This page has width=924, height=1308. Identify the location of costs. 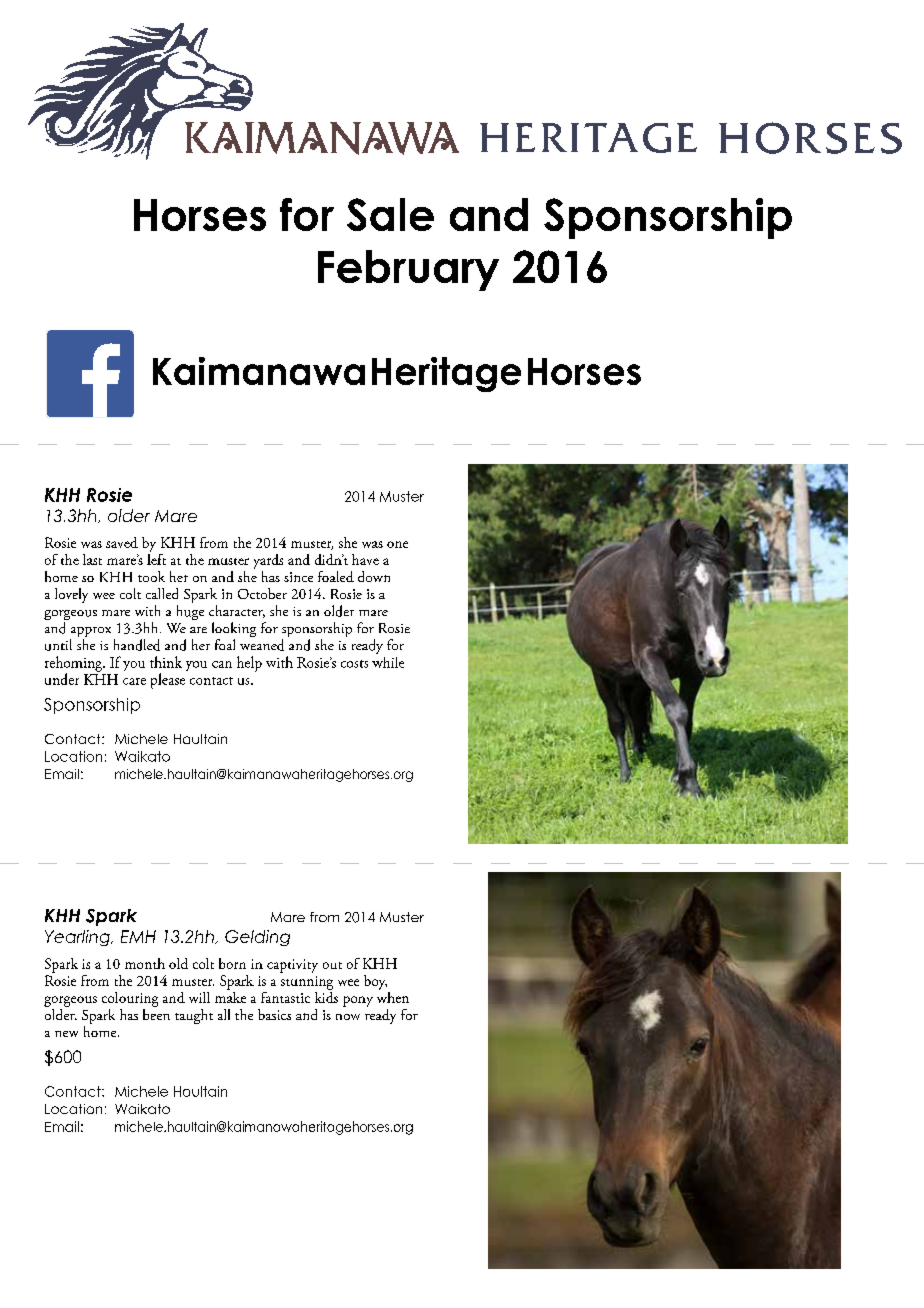
(354, 664).
